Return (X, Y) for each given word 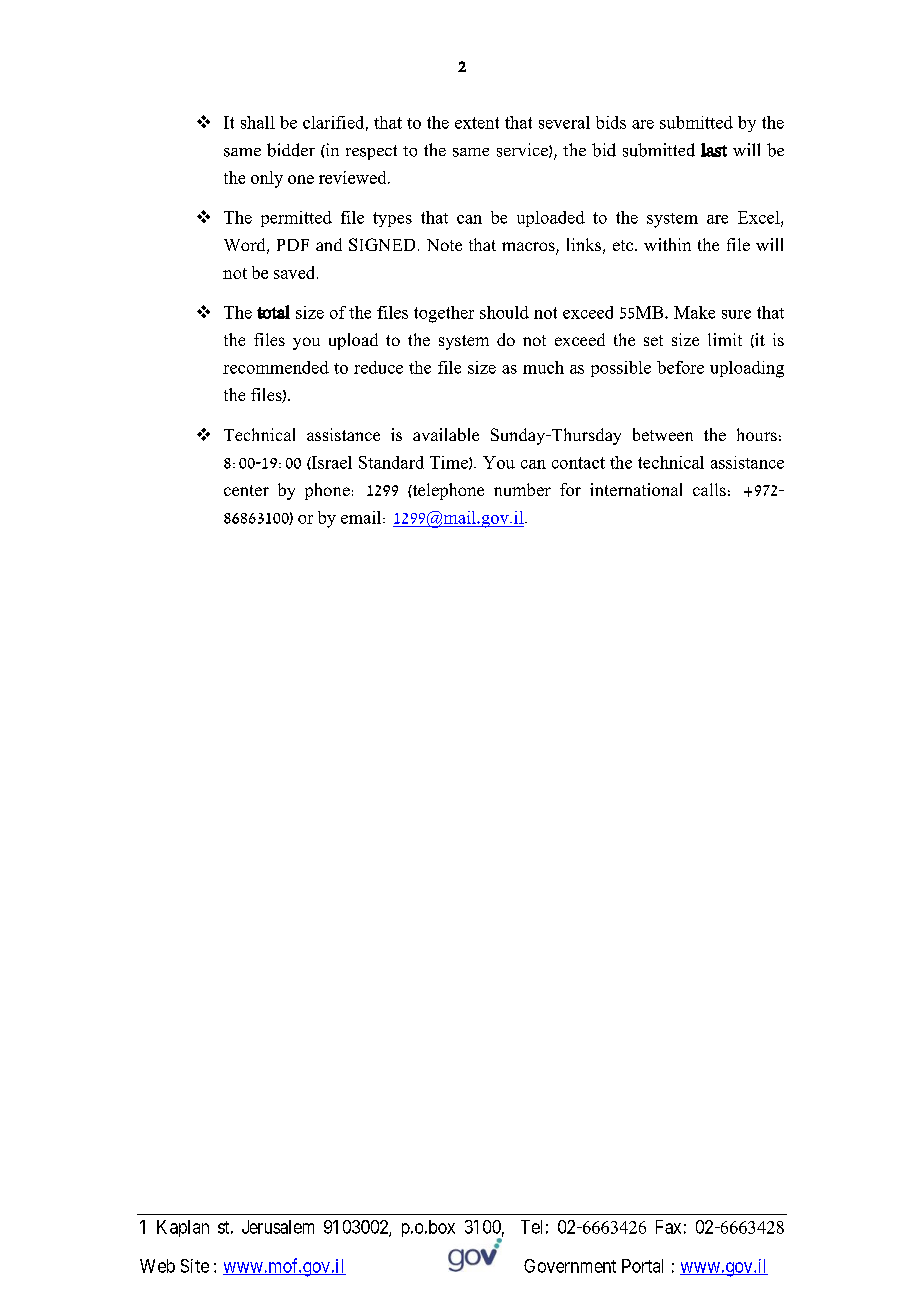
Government (570, 1266)
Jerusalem (278, 1227)
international (636, 489)
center (246, 490)
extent (477, 123)
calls (709, 489)
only (267, 179)
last (714, 150)
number (522, 489)
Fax (668, 1227)
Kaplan (183, 1228)
